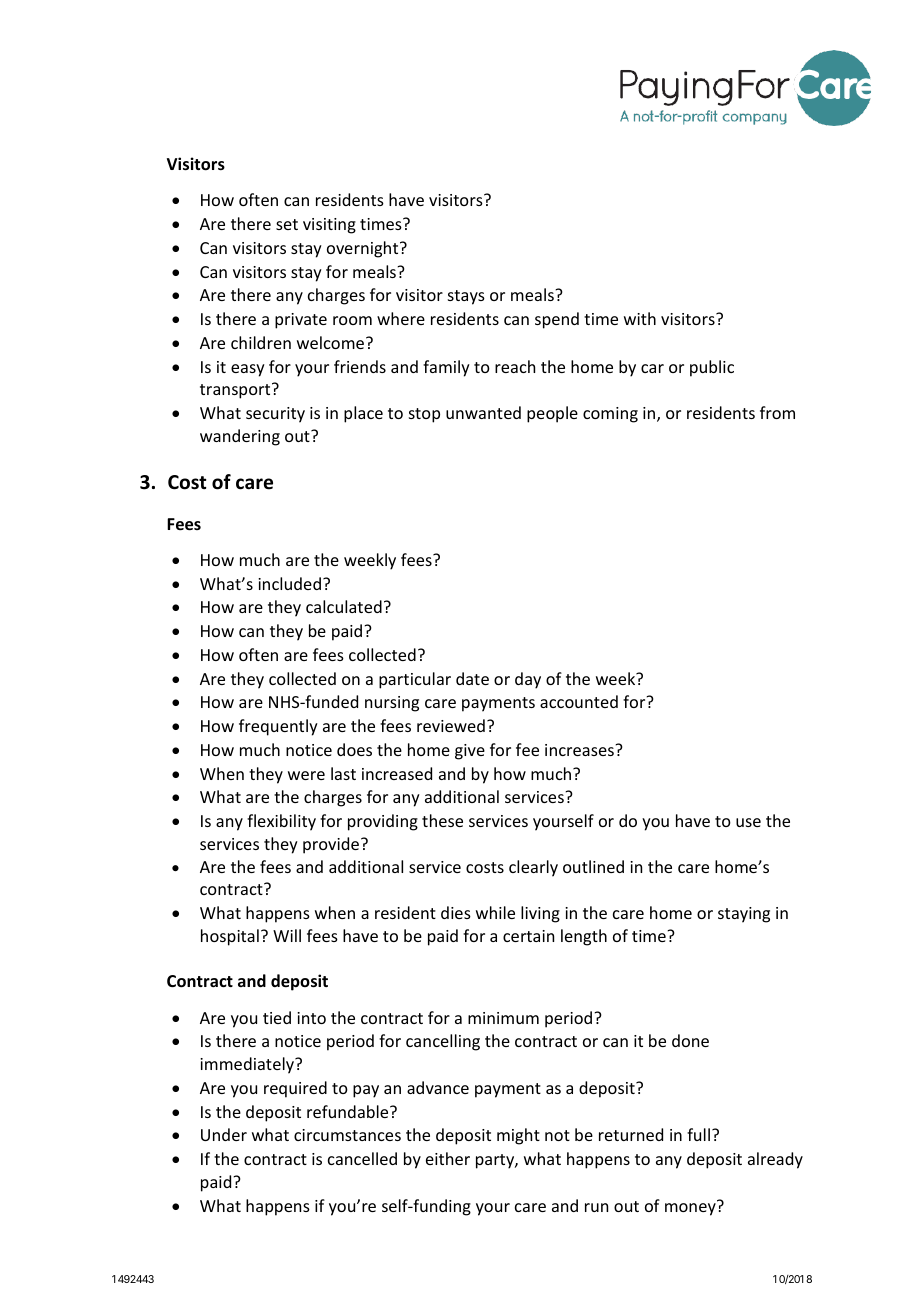 Image resolution: width=924 pixels, height=1308 pixels. Describe the element at coordinates (557, 320) in the screenshot. I see `spend` at that location.
